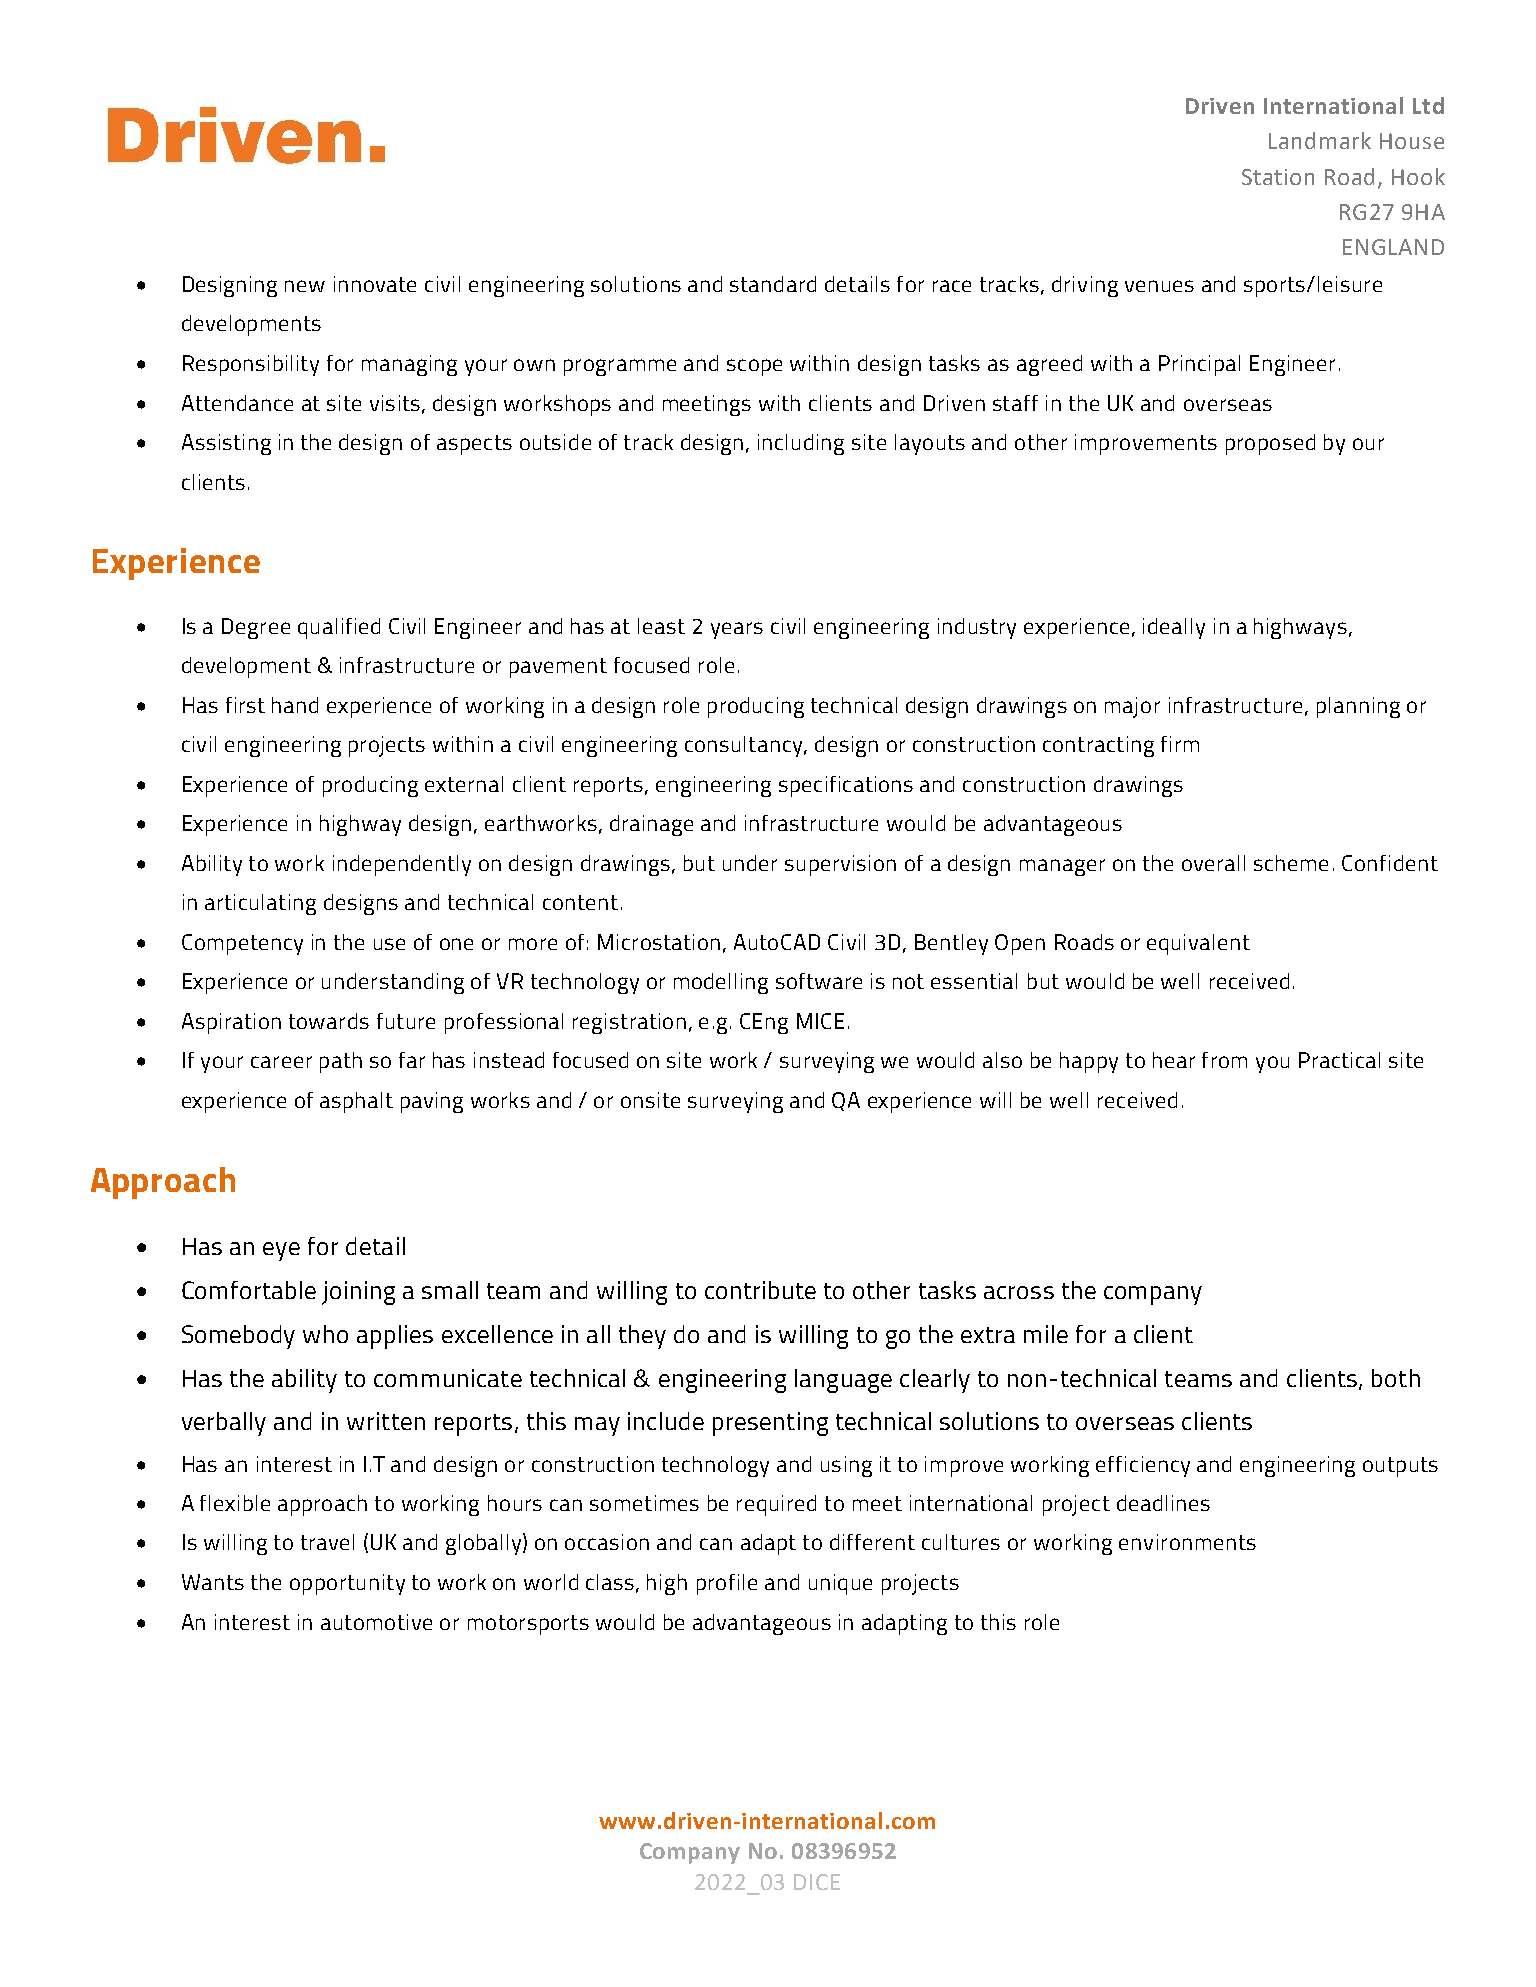 The image size is (1536, 1987). What do you see at coordinates (773, 284) in the page?
I see `standard` at bounding box center [773, 284].
